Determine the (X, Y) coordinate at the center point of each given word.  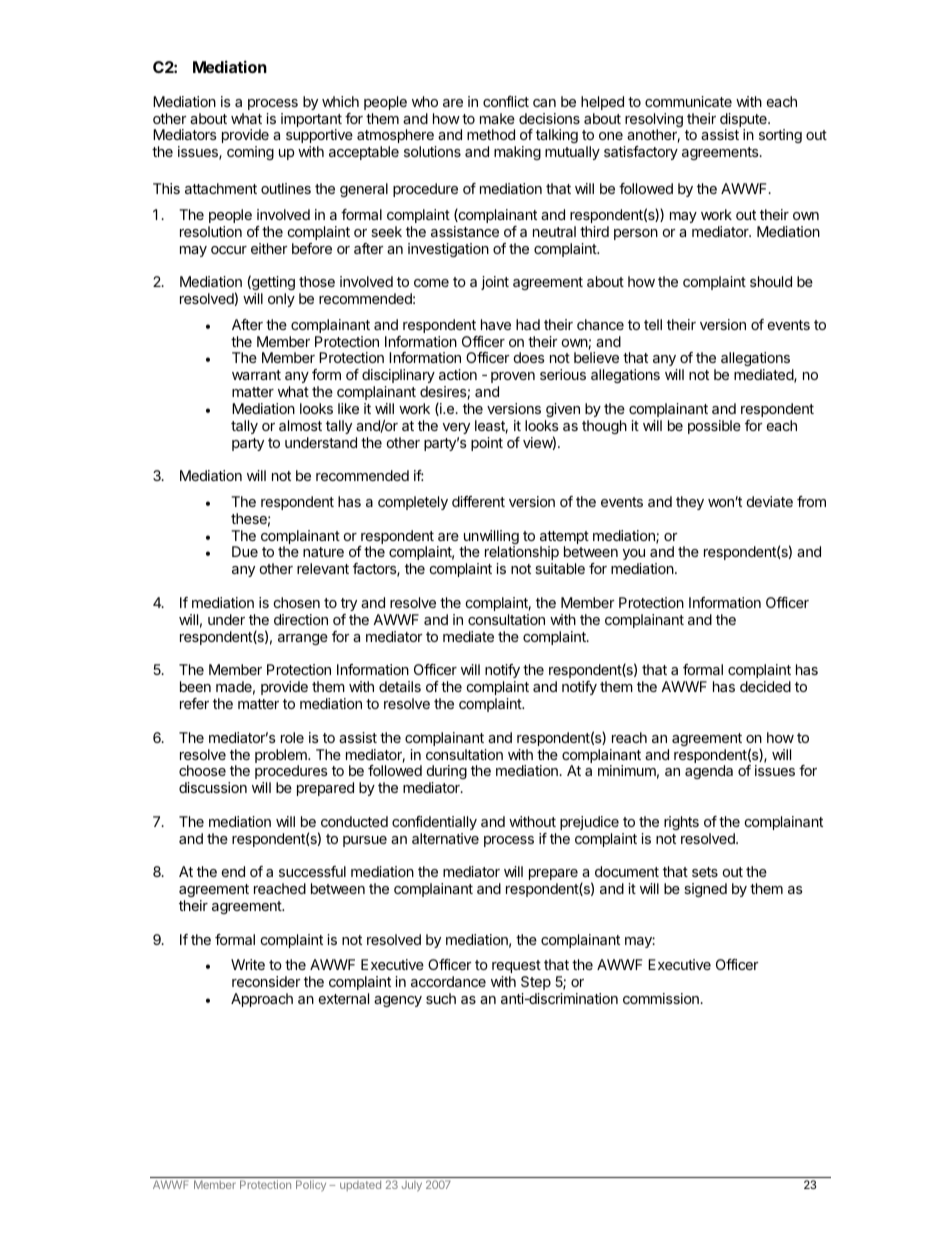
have (496, 324)
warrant (256, 375)
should (771, 281)
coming (250, 153)
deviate (770, 501)
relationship (522, 553)
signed (705, 890)
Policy (311, 1185)
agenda (709, 772)
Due (245, 551)
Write (248, 964)
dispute (744, 121)
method (491, 134)
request (516, 966)
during (447, 774)
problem (282, 757)
